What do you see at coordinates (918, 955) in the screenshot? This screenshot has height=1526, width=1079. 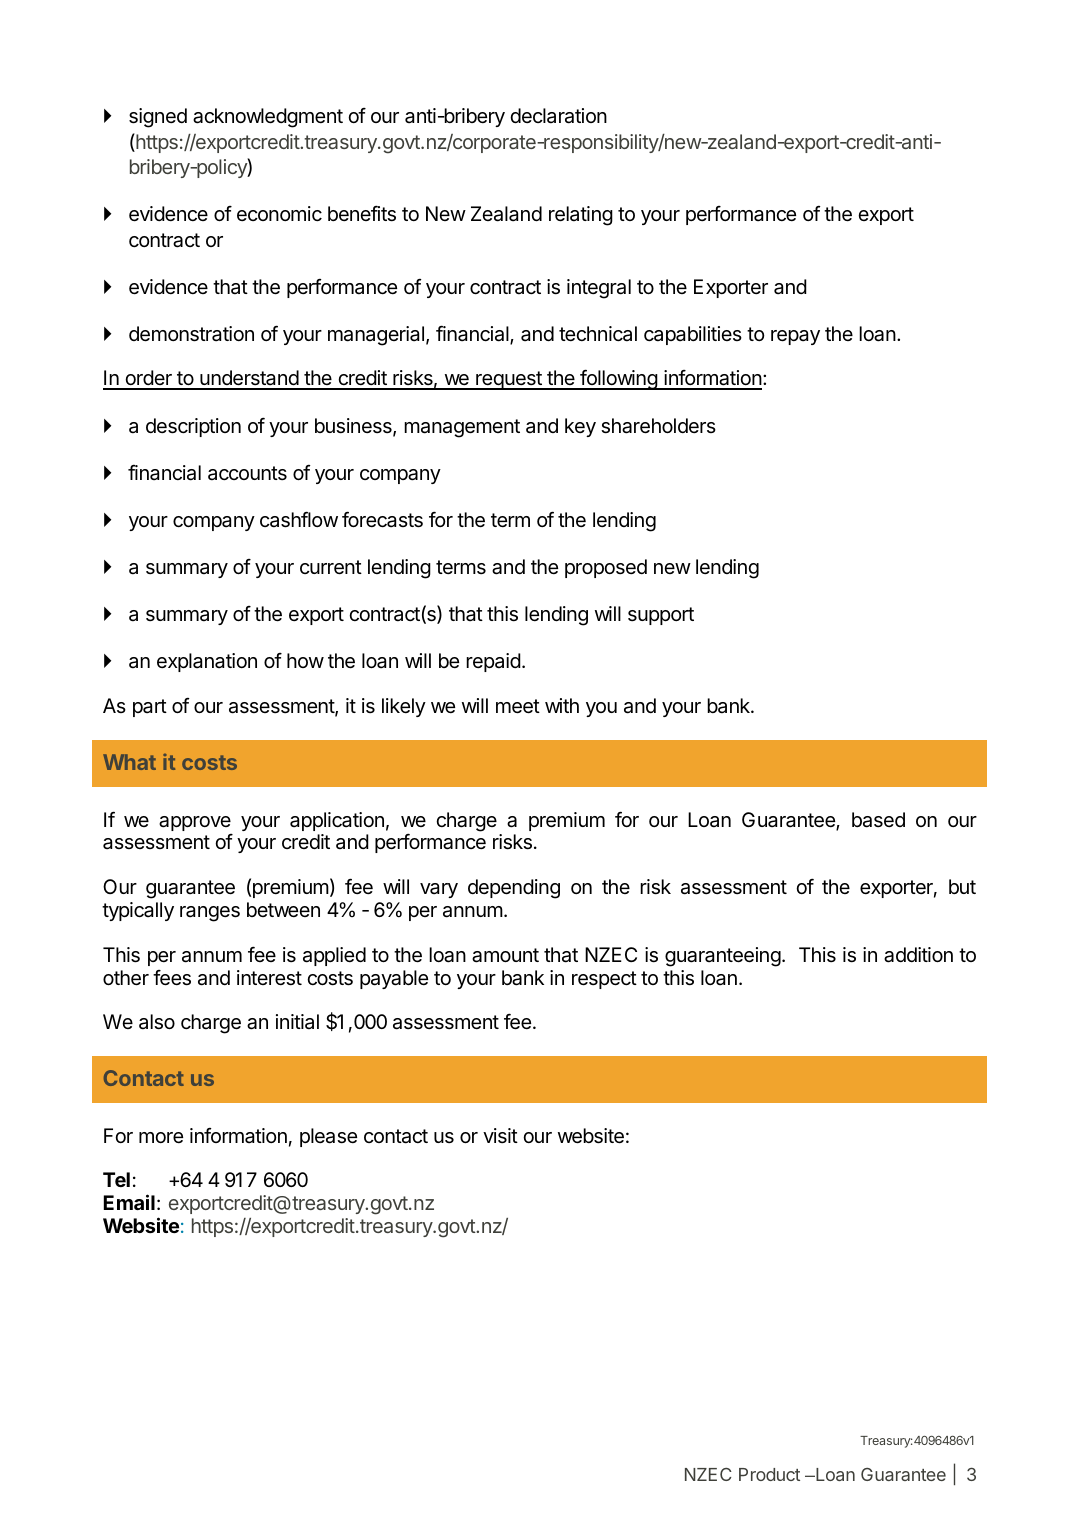 I see `addition` at bounding box center [918, 955].
